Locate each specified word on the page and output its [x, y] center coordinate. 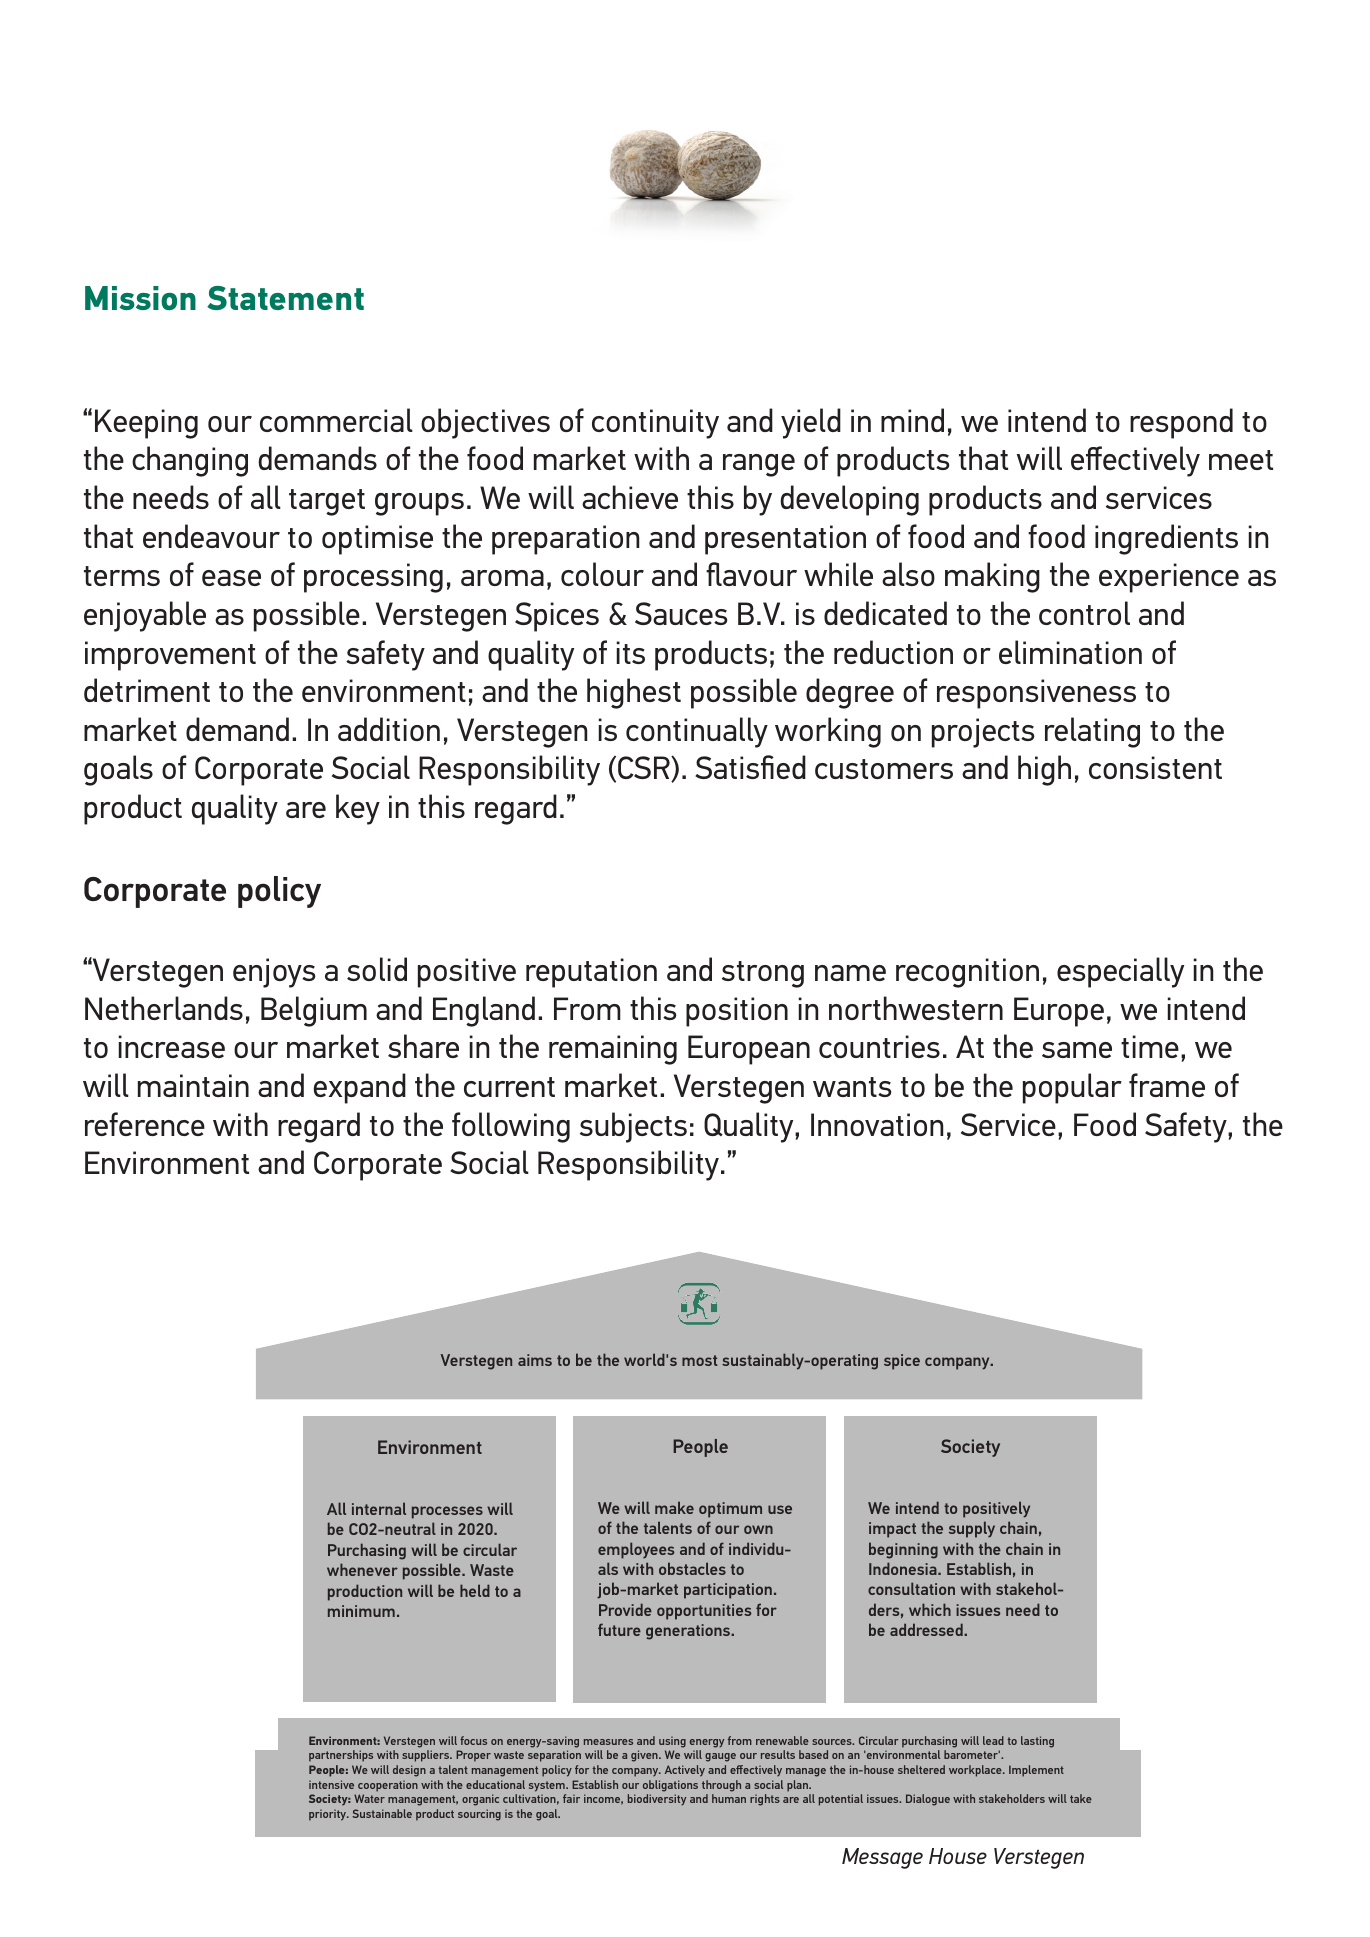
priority [329, 1815]
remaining [613, 1050]
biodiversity [657, 1800]
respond [1181, 423]
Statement [285, 298]
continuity [655, 424]
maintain [193, 1085]
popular [1072, 1088]
